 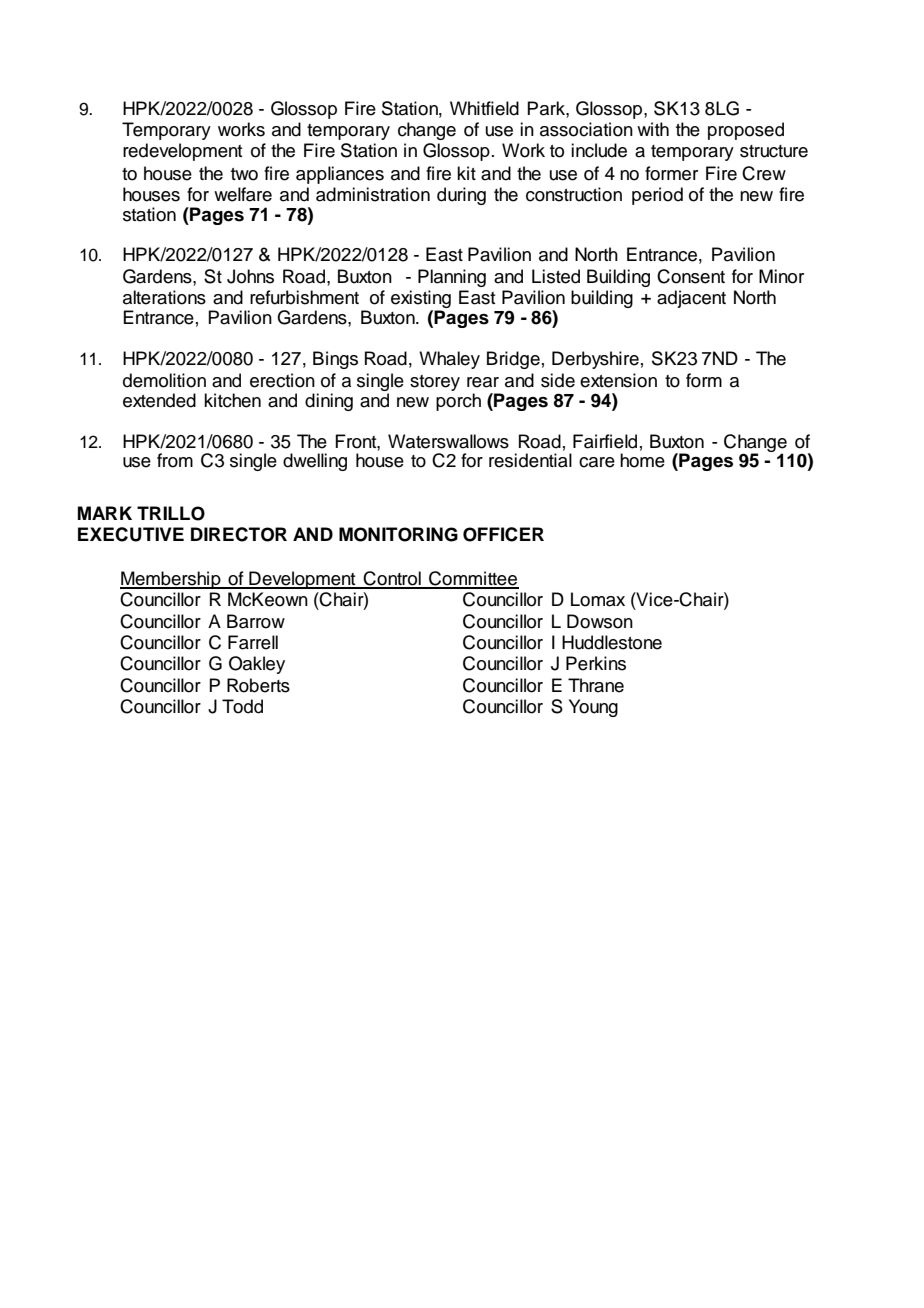 I want to click on MARK, so click(x=105, y=513).
